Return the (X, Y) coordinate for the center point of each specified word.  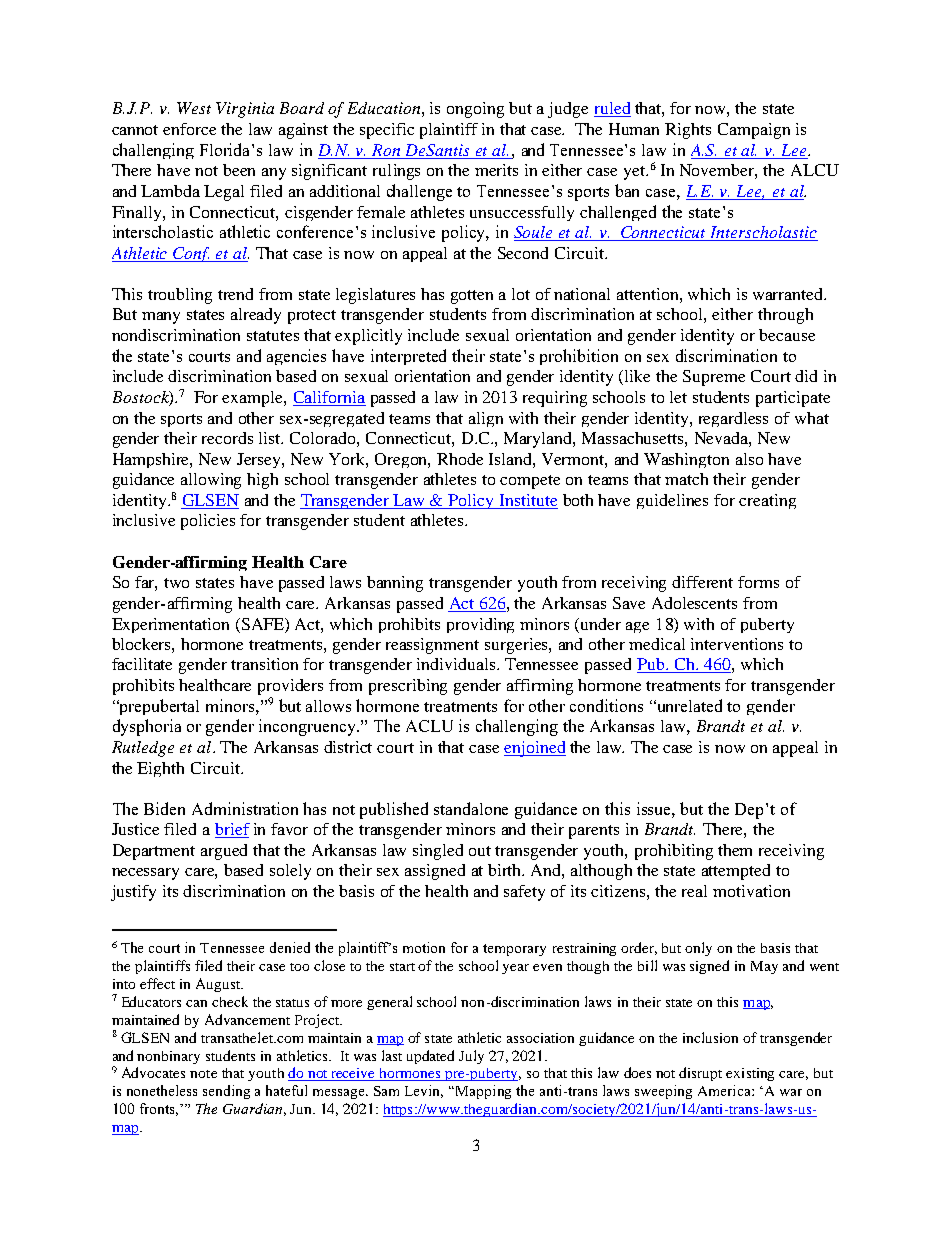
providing (480, 625)
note (203, 1074)
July (471, 1057)
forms (758, 582)
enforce (189, 129)
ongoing (475, 110)
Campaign (754, 131)
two (176, 583)
